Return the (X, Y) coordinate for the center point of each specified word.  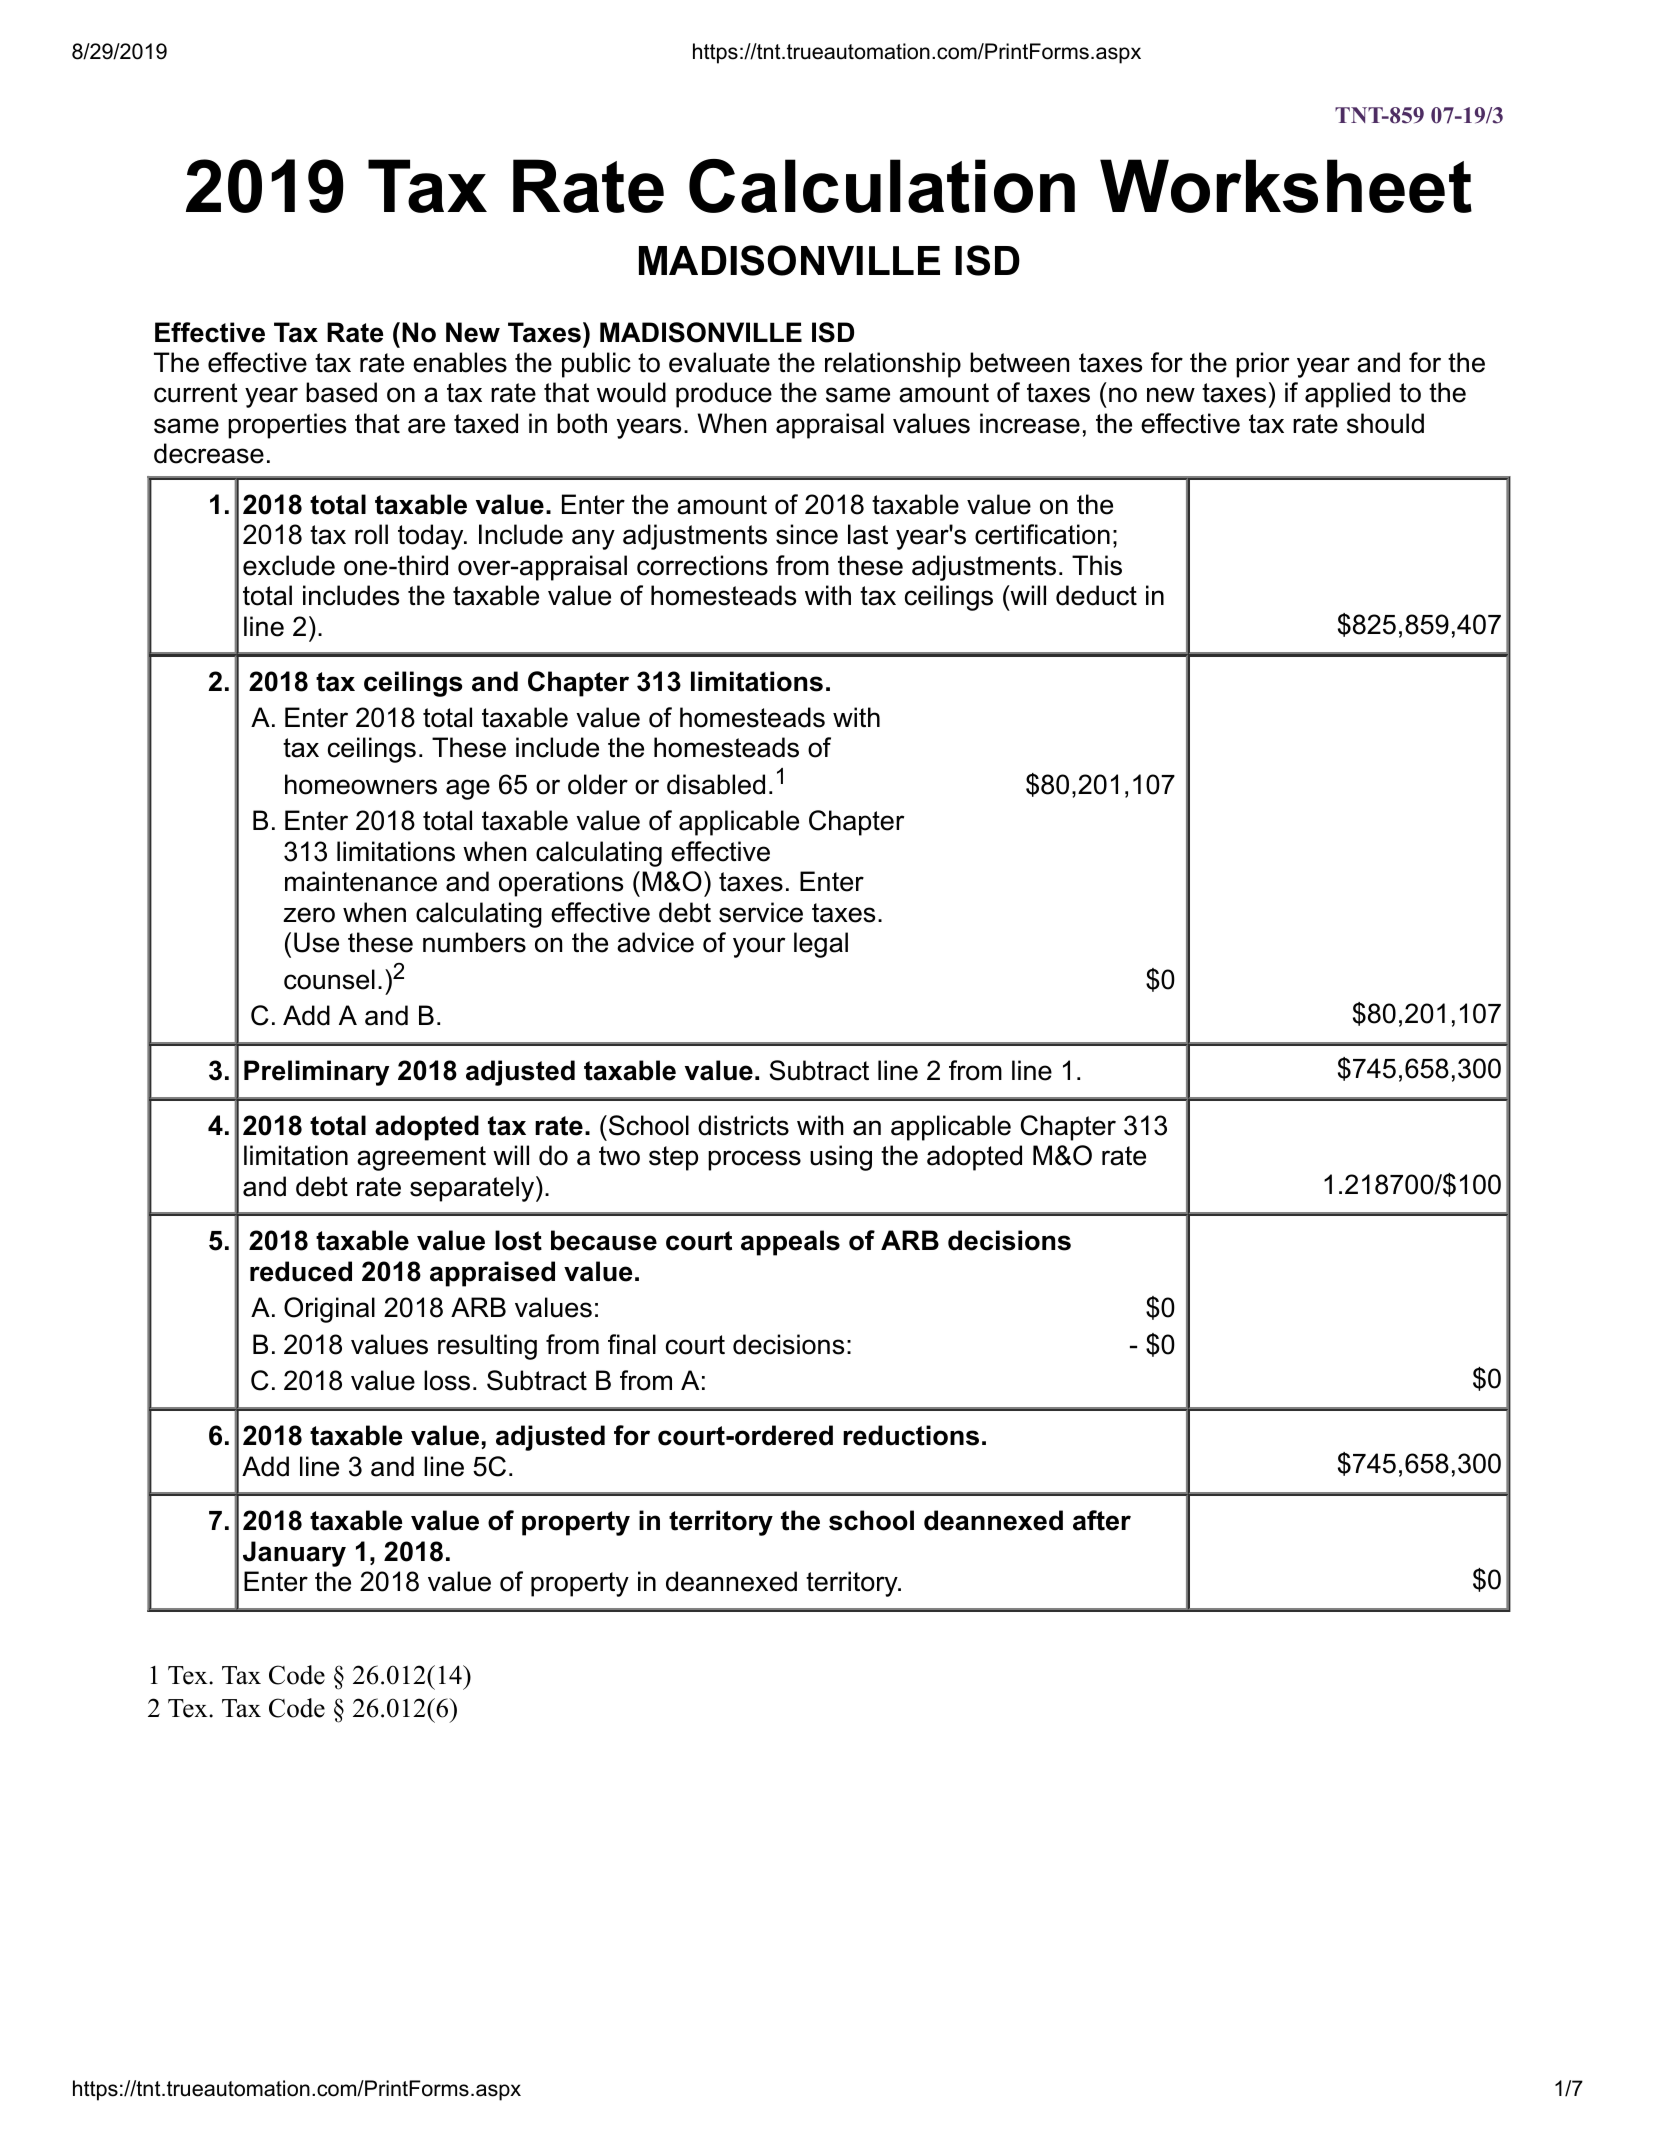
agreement (421, 1158)
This (1097, 565)
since (807, 534)
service (761, 912)
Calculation (882, 186)
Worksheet (1286, 186)
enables (460, 362)
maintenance (361, 881)
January (294, 1554)
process (754, 1160)
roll (371, 534)
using (841, 1158)
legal (821, 945)
